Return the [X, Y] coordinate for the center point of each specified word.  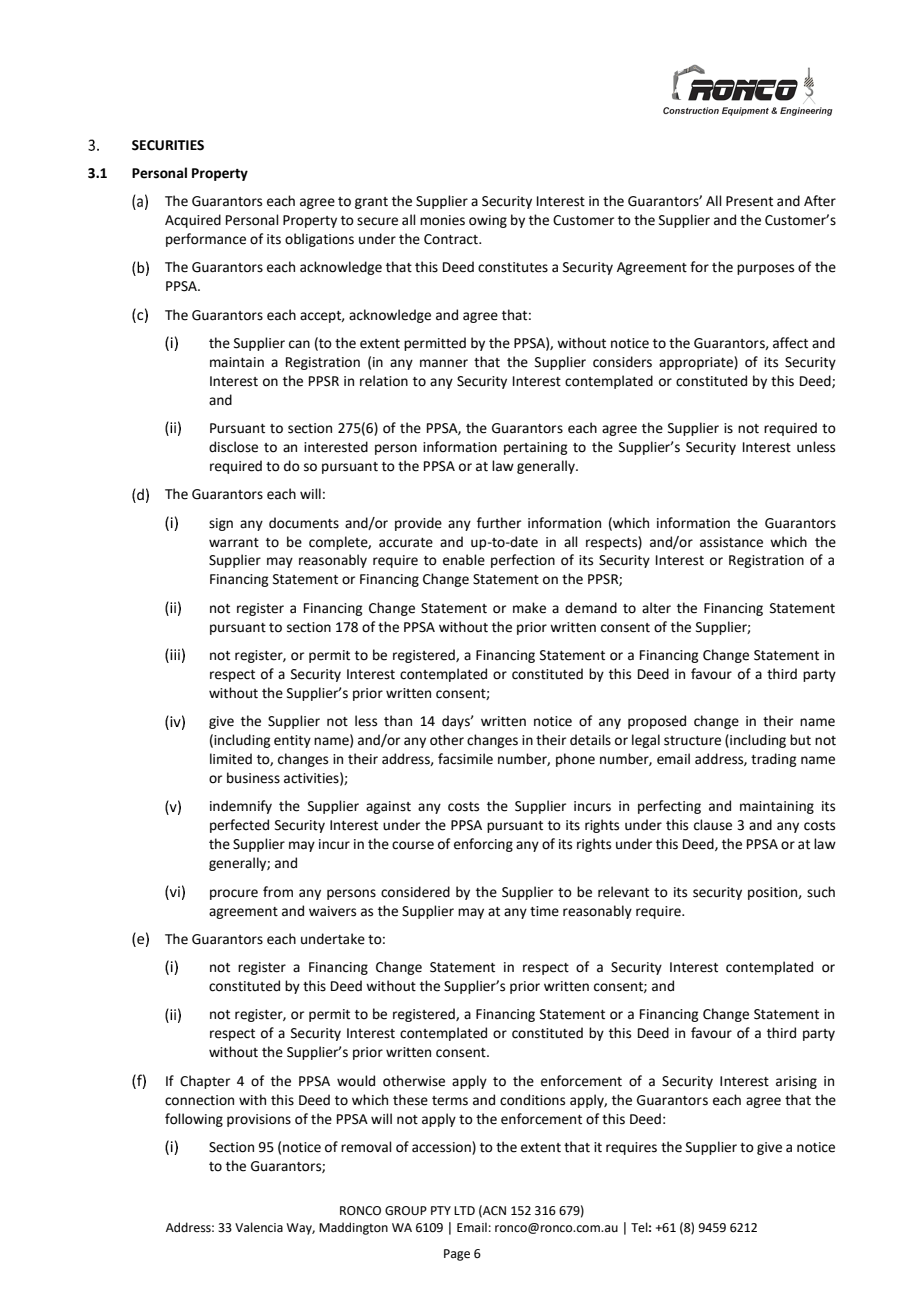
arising [796, 1082]
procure [234, 894]
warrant [234, 543]
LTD [464, 1210]
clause [713, 825]
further [499, 523]
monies [442, 220]
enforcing [483, 845]
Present [749, 201]
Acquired [193, 221]
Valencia [259, 1227]
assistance [731, 542]
